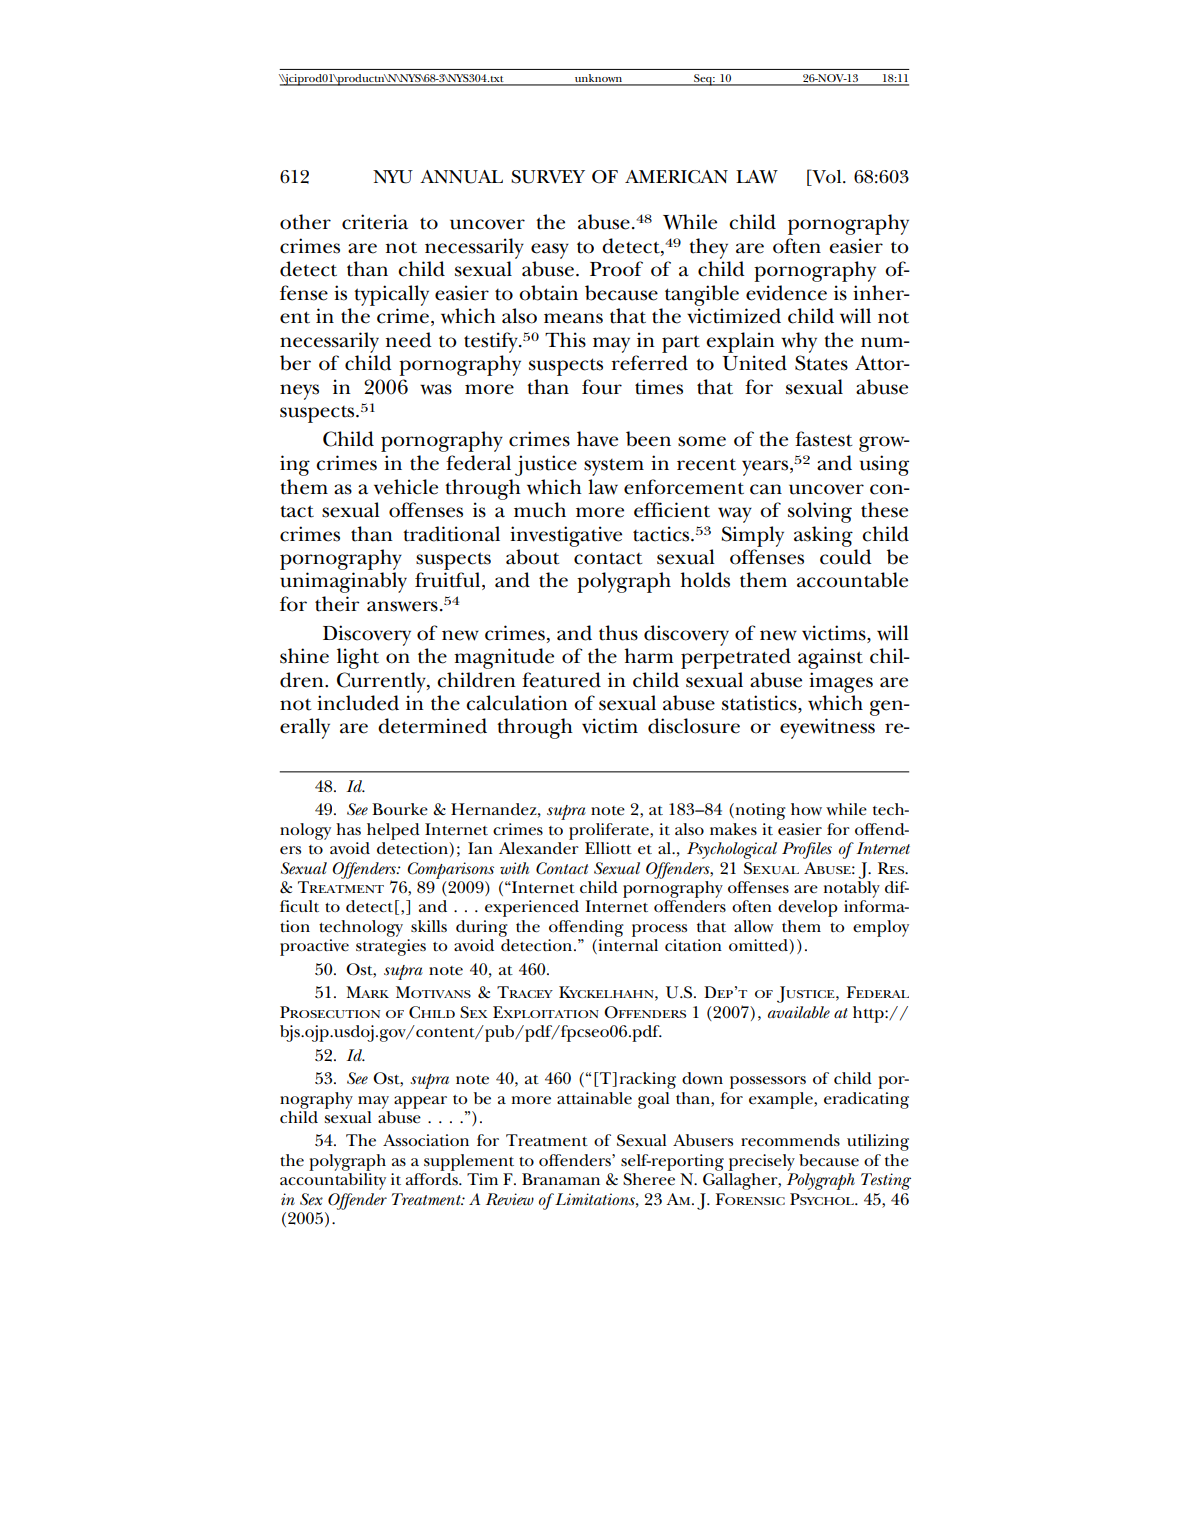  What do you see at coordinates (827, 176) in the screenshot?
I see `Vol` at bounding box center [827, 176].
